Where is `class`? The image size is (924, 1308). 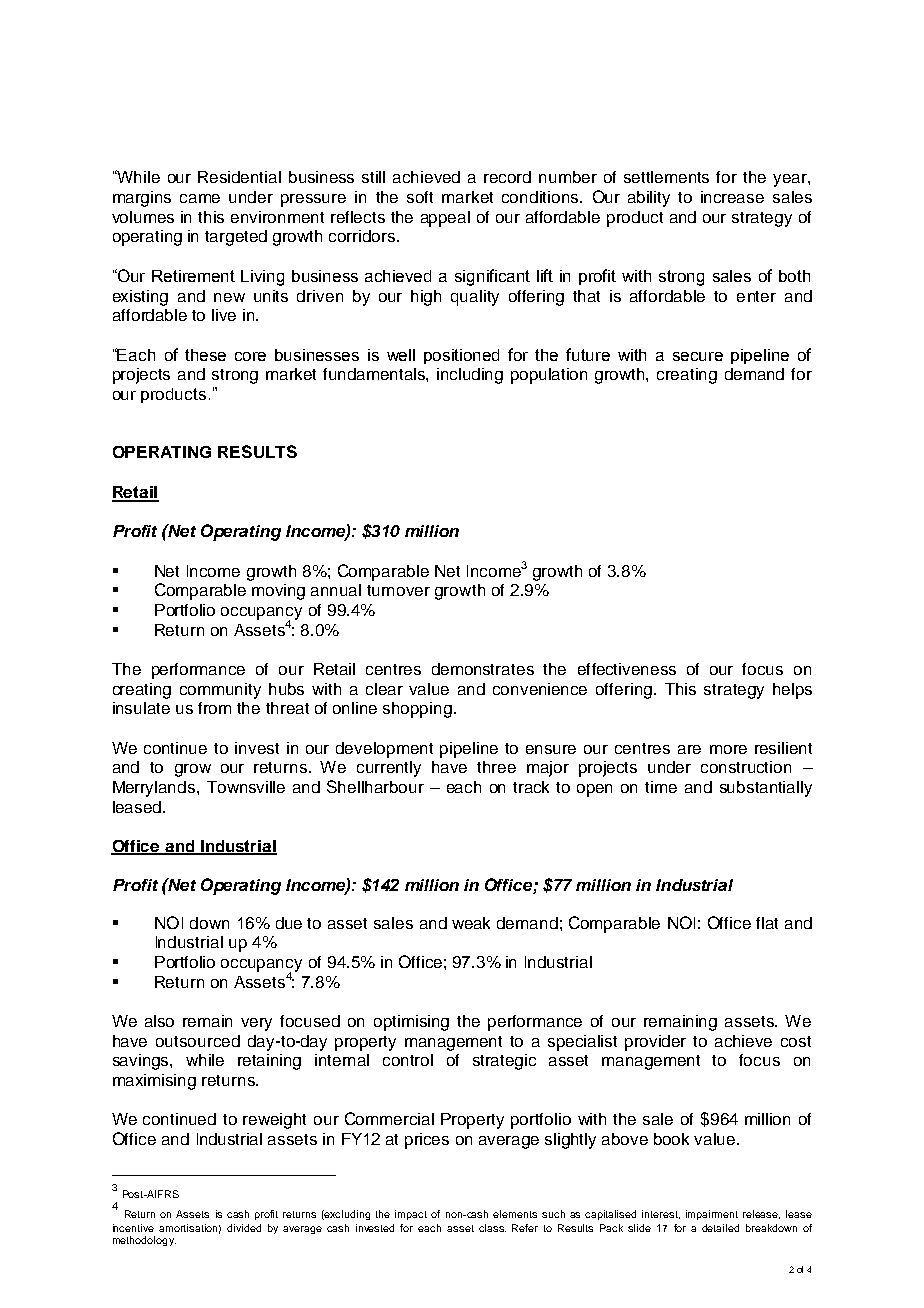
class is located at coordinates (492, 1228).
